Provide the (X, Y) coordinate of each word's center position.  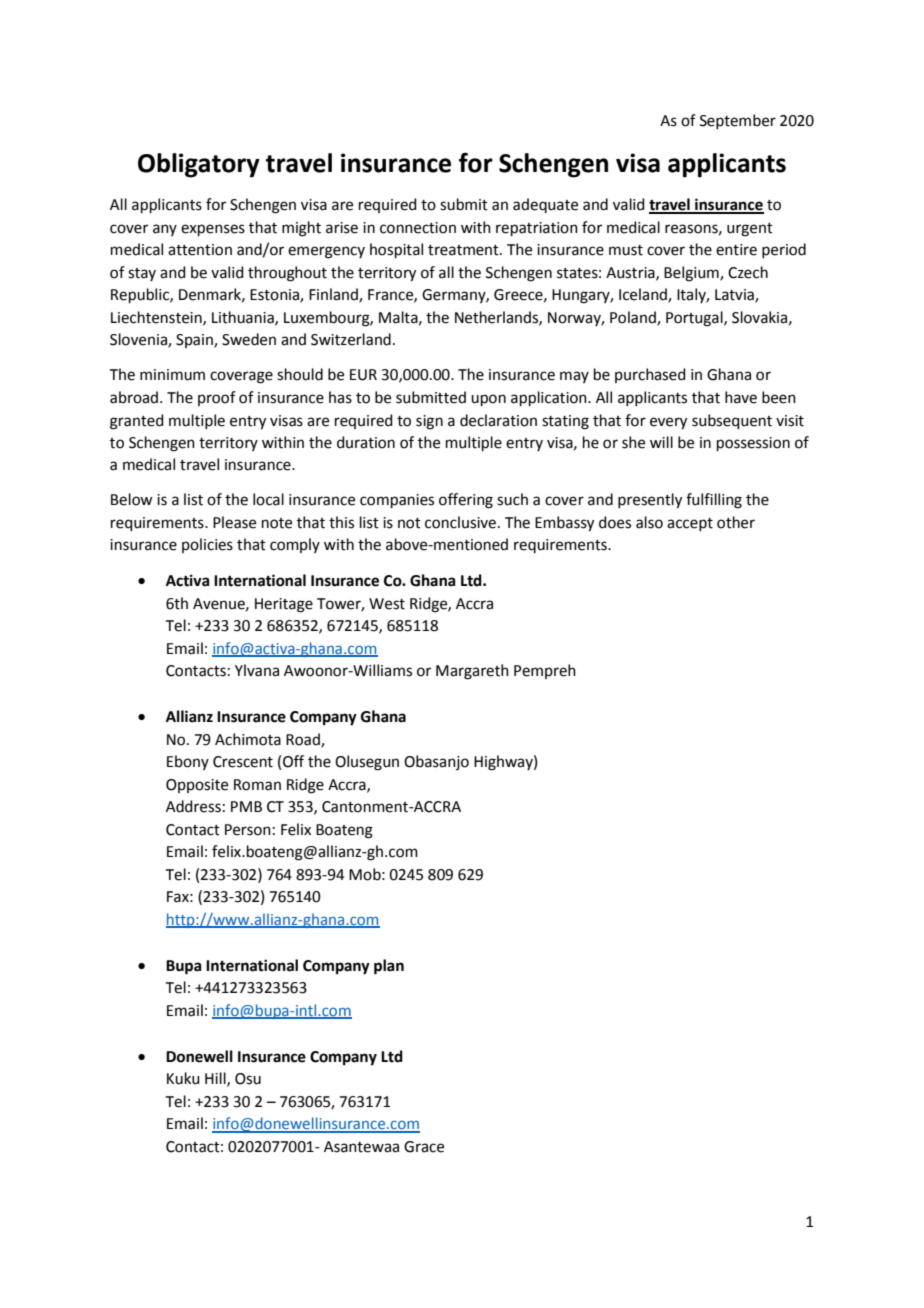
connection (418, 228)
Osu (248, 1079)
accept (690, 524)
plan (389, 967)
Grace (424, 1147)
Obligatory (199, 165)
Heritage (284, 605)
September (738, 121)
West (387, 604)
